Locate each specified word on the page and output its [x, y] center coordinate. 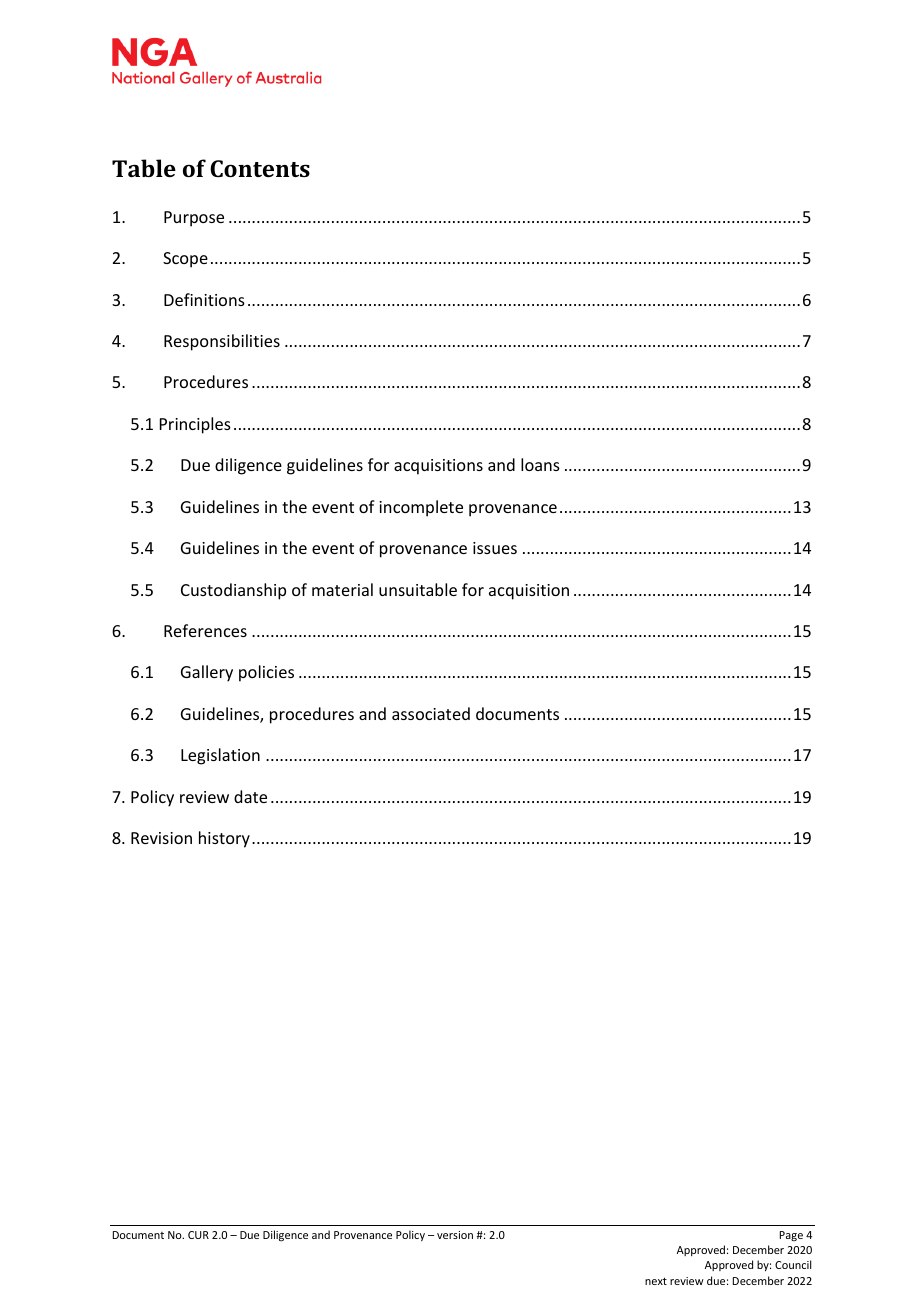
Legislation [220, 756]
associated [431, 713]
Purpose [194, 219]
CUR [198, 1235]
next [656, 1281]
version [455, 1235]
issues [495, 548]
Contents [260, 168]
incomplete [421, 508]
